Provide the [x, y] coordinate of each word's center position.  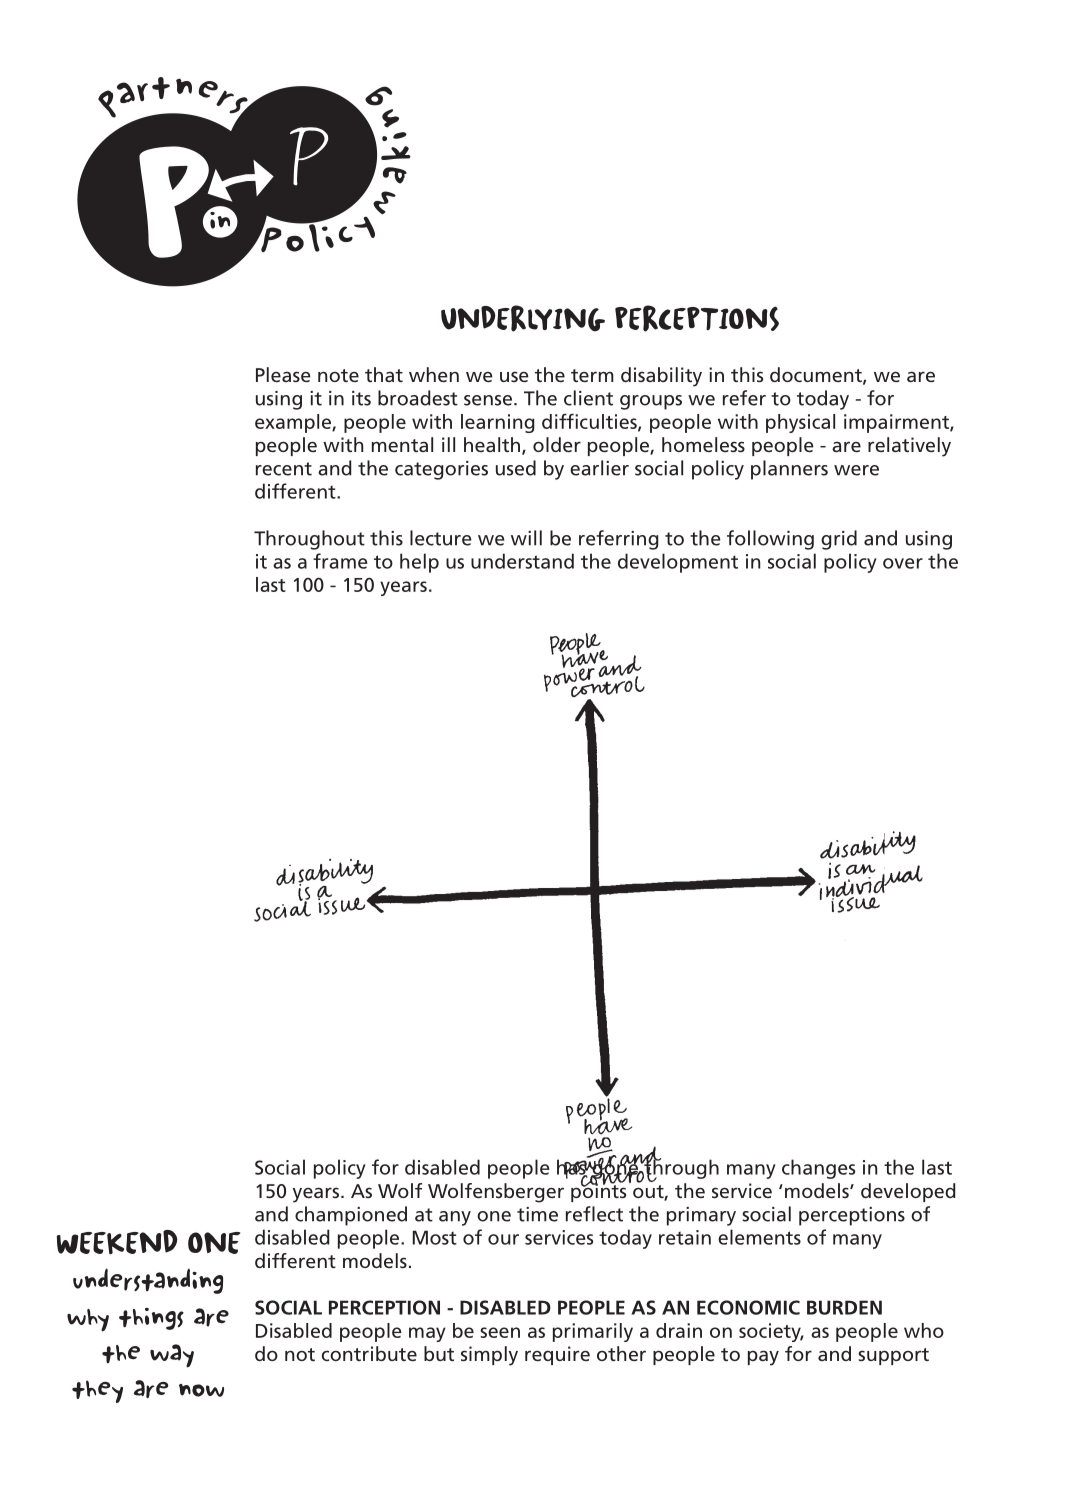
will [526, 538]
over [903, 563]
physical [800, 423]
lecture [440, 538]
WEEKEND [117, 1242]
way [172, 1356]
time [537, 1214]
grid [839, 540]
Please [283, 374]
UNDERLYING [523, 318]
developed [908, 1192]
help [419, 563]
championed [351, 1216]
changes [818, 1169]
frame [340, 561]
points [598, 1191]
